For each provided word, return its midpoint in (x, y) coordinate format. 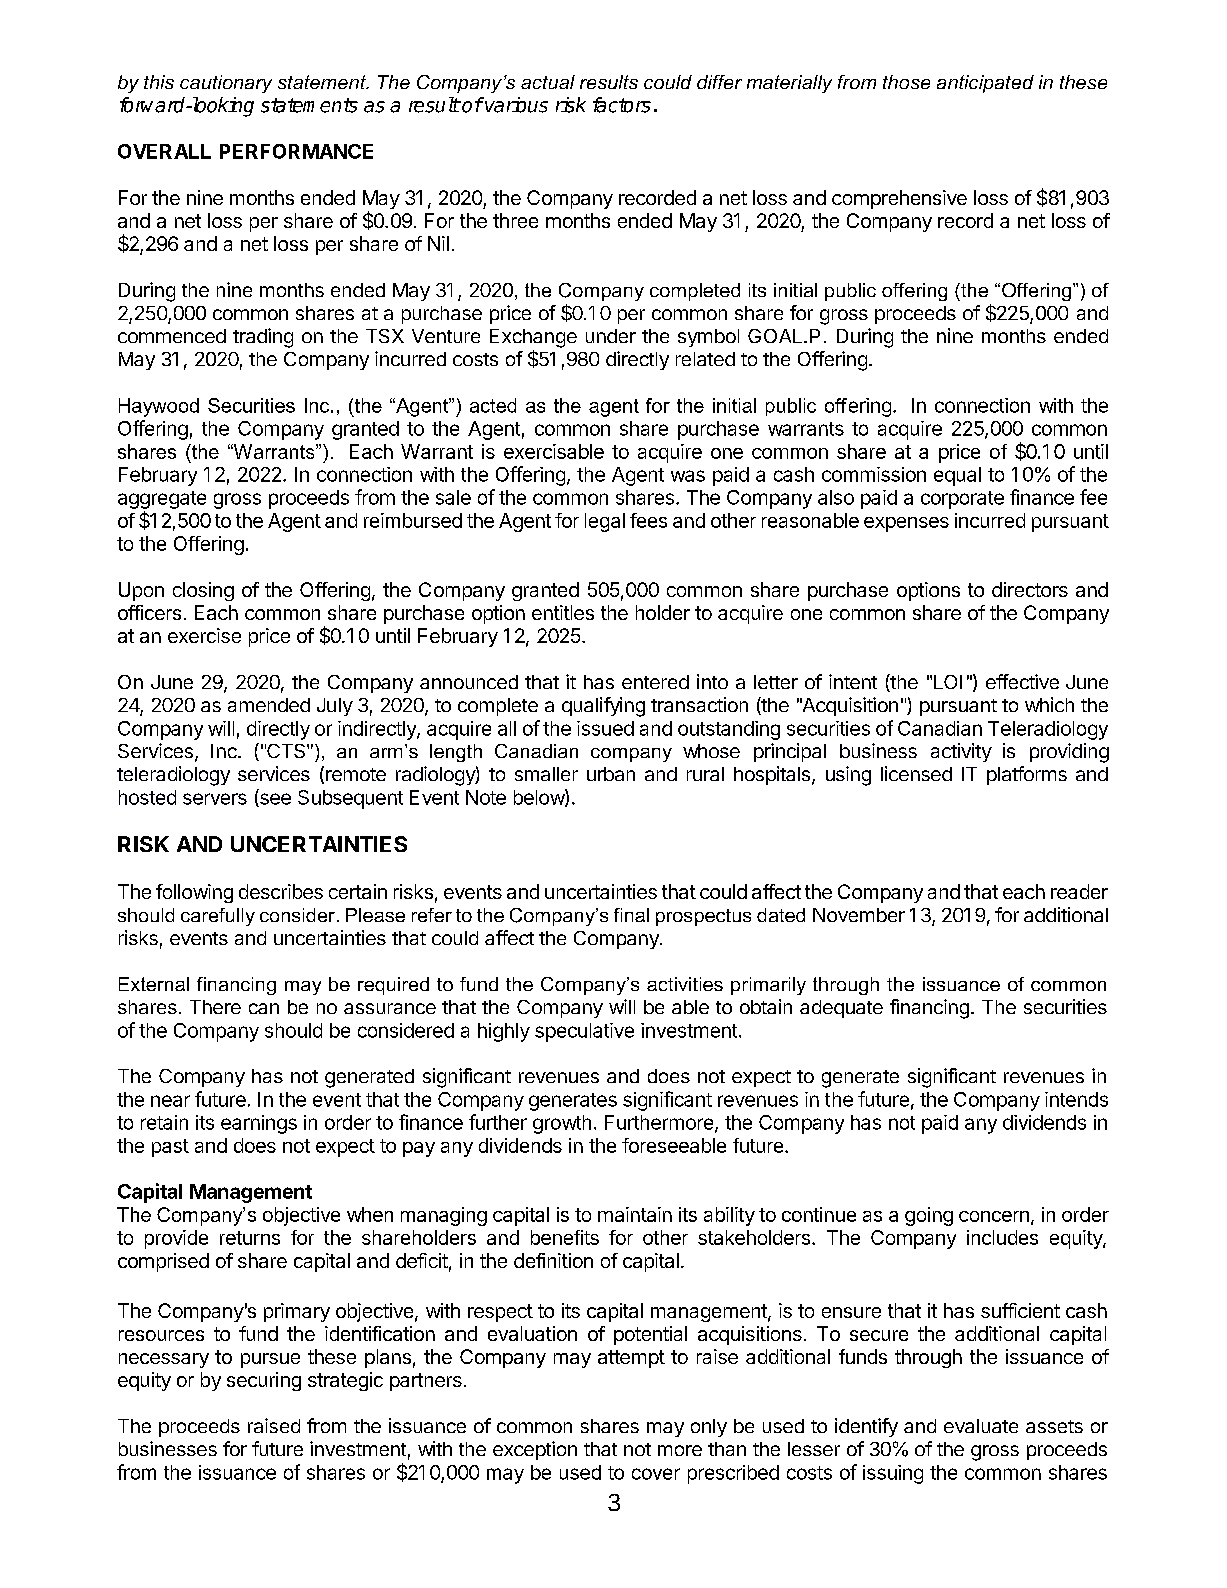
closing (203, 591)
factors (622, 105)
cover (656, 1474)
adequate (841, 1009)
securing (264, 1381)
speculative (584, 1032)
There (215, 1007)
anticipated (985, 84)
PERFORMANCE (296, 151)
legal (605, 522)
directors (1030, 589)
